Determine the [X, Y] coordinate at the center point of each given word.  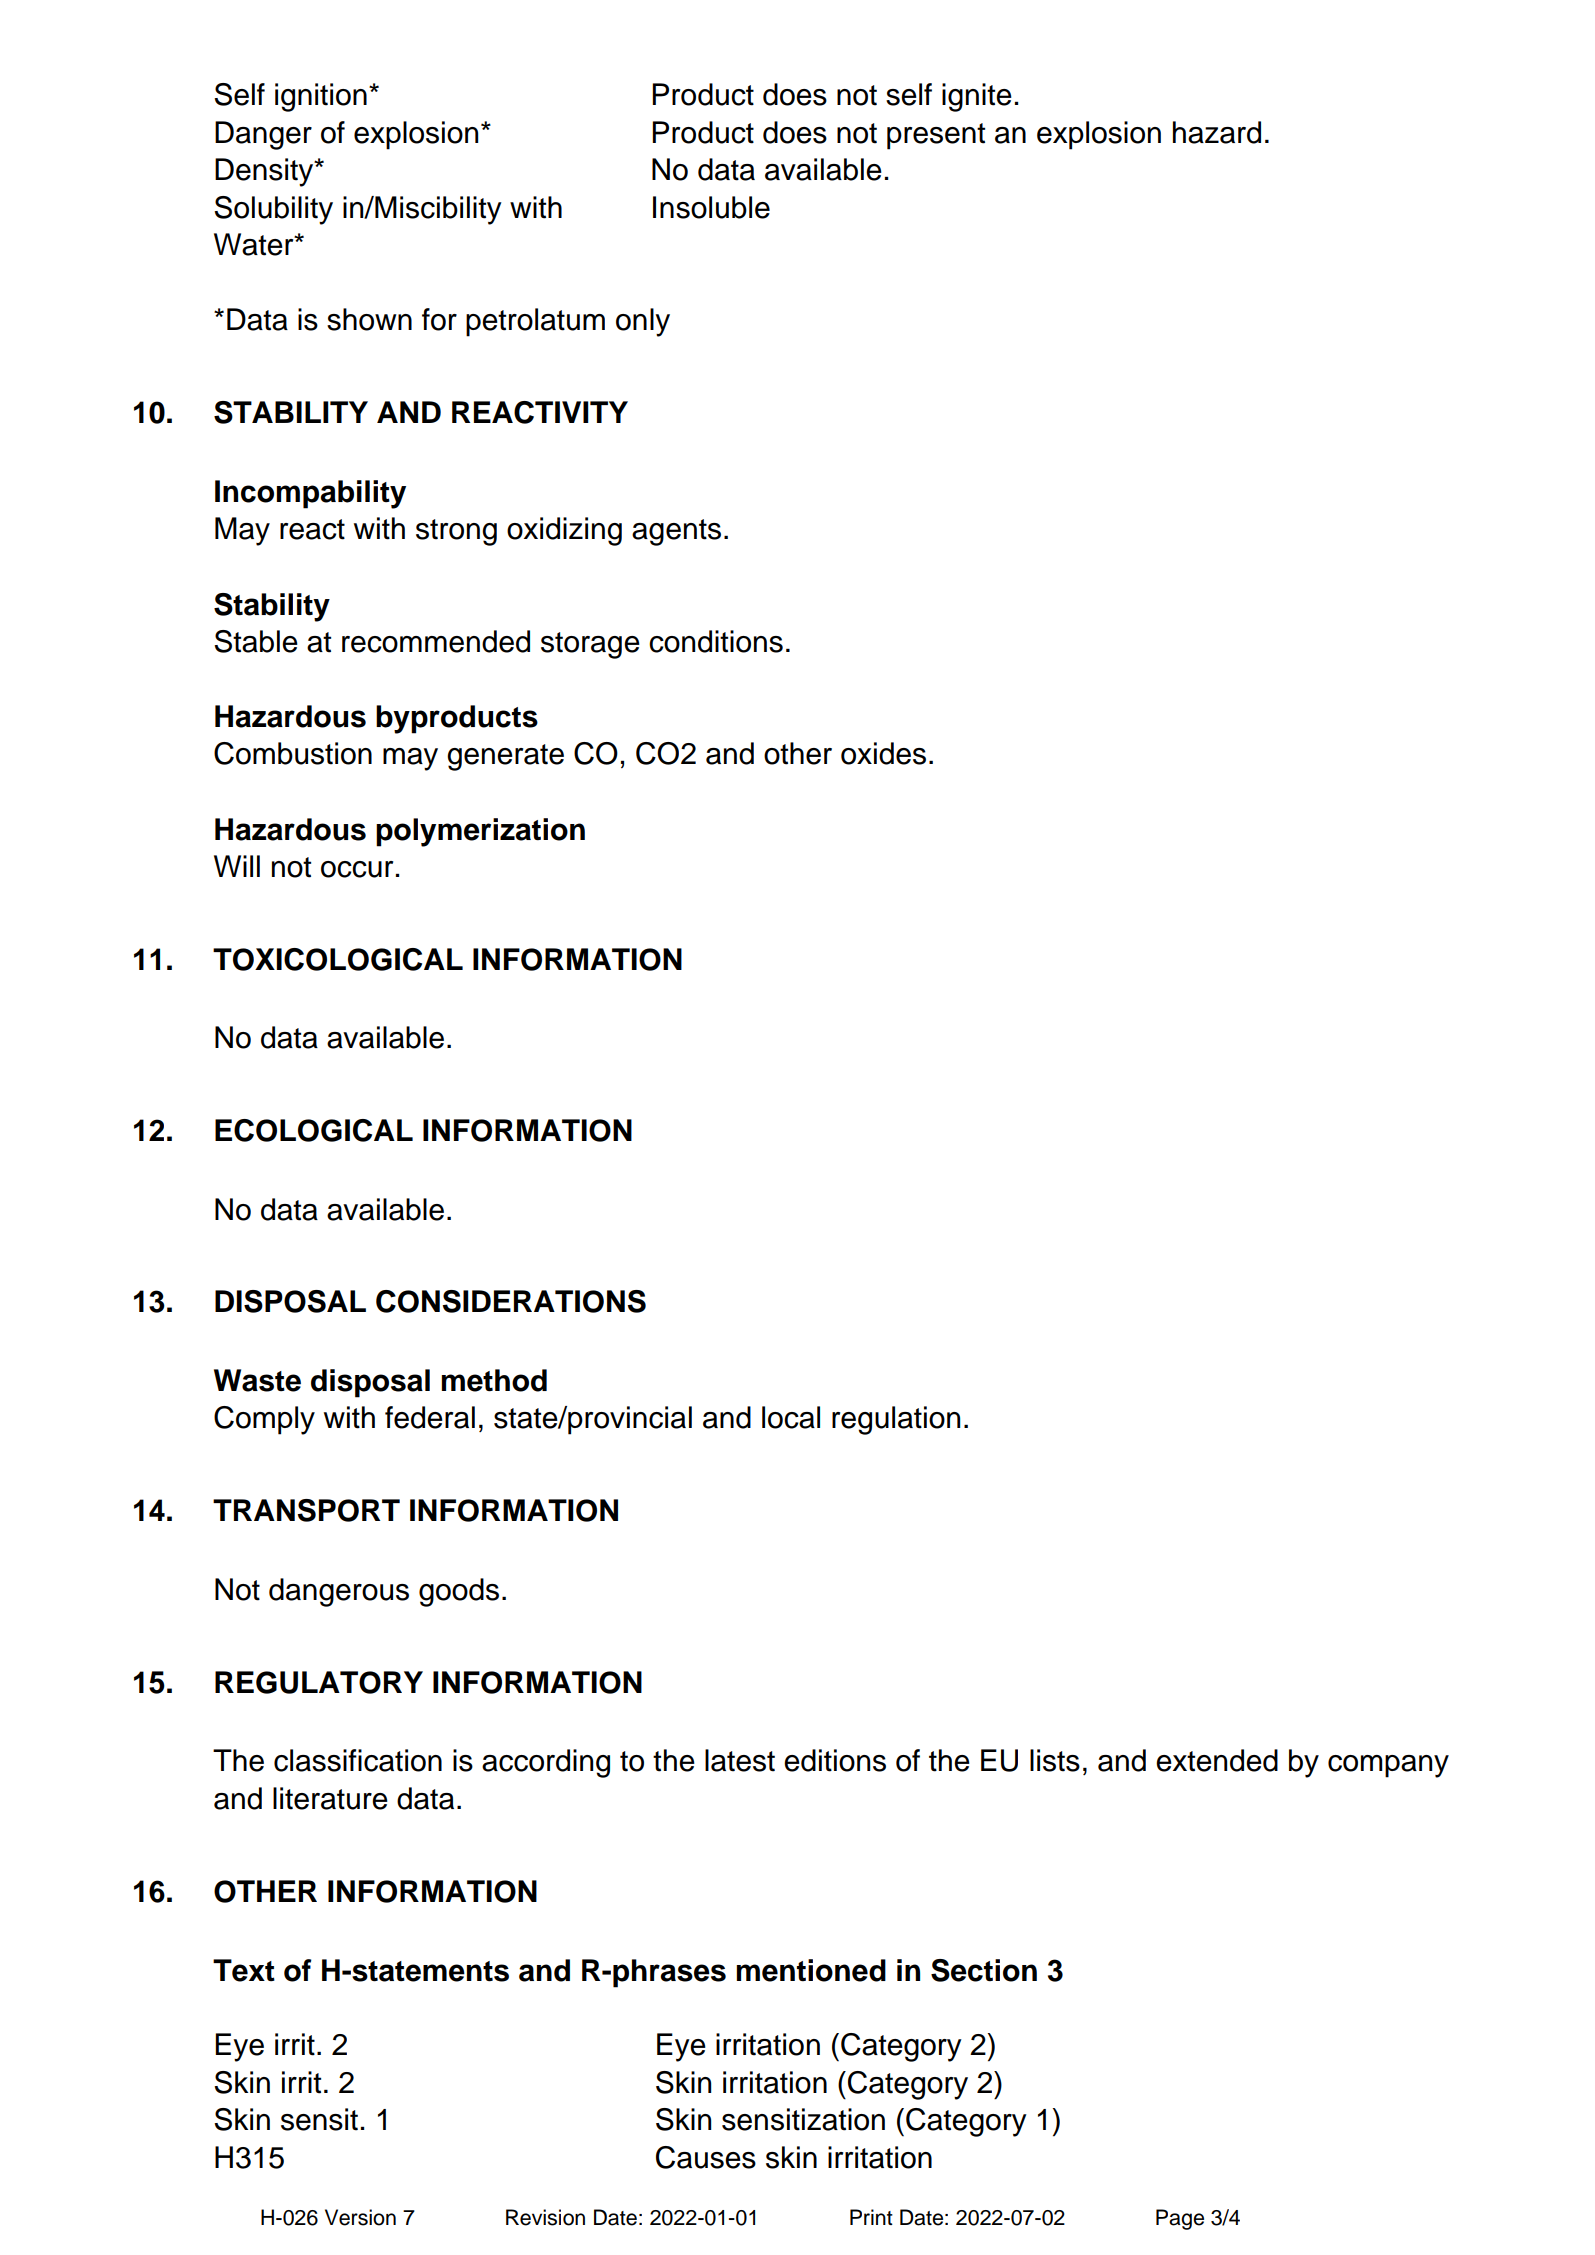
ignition [321, 97]
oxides [883, 753]
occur [357, 869]
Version [360, 2217]
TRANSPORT [306, 1510]
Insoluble [711, 207]
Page [1180, 2219]
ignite [977, 97]
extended [1217, 1760]
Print [871, 2217]
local [791, 1417]
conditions [716, 641]
